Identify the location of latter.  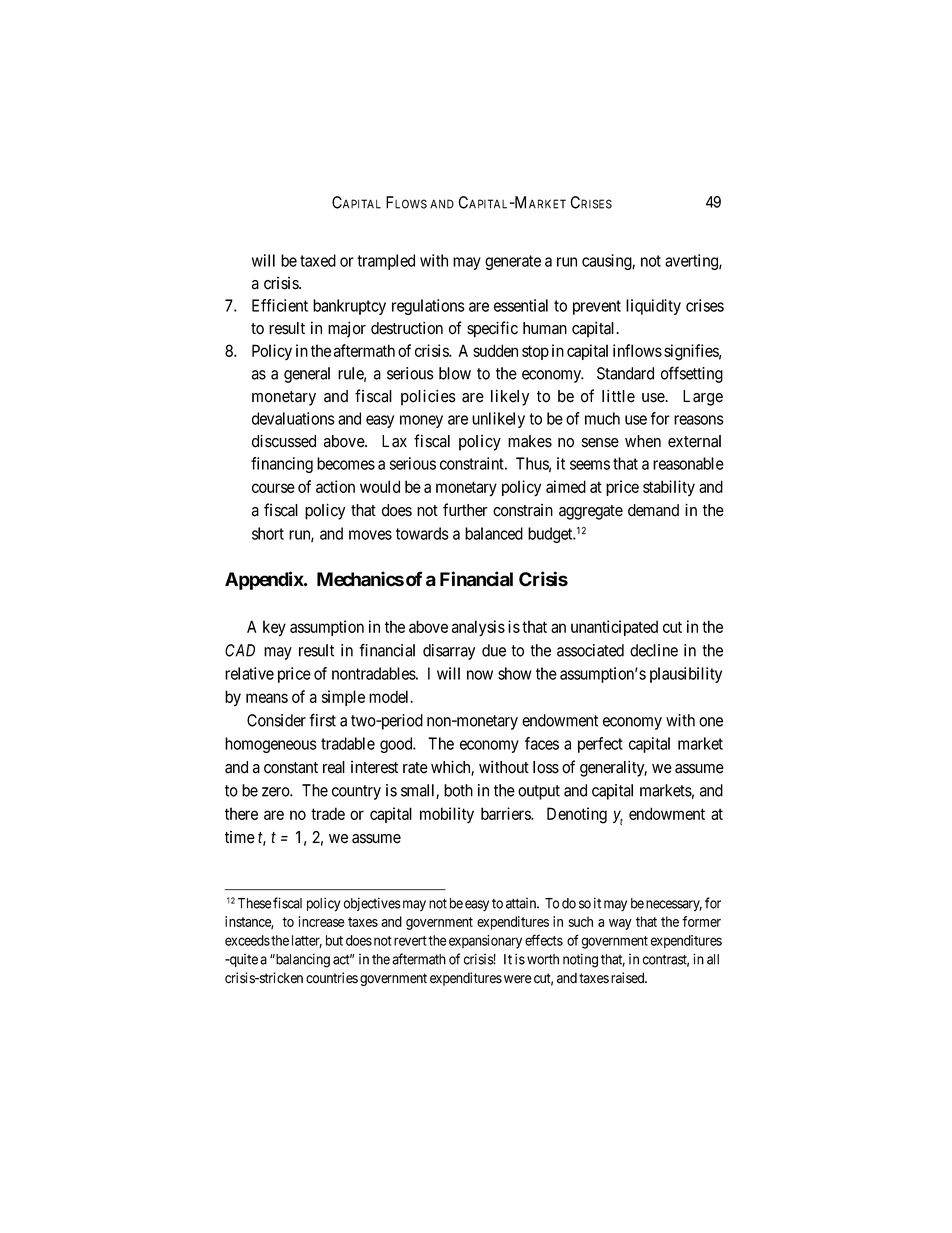
(307, 941).
